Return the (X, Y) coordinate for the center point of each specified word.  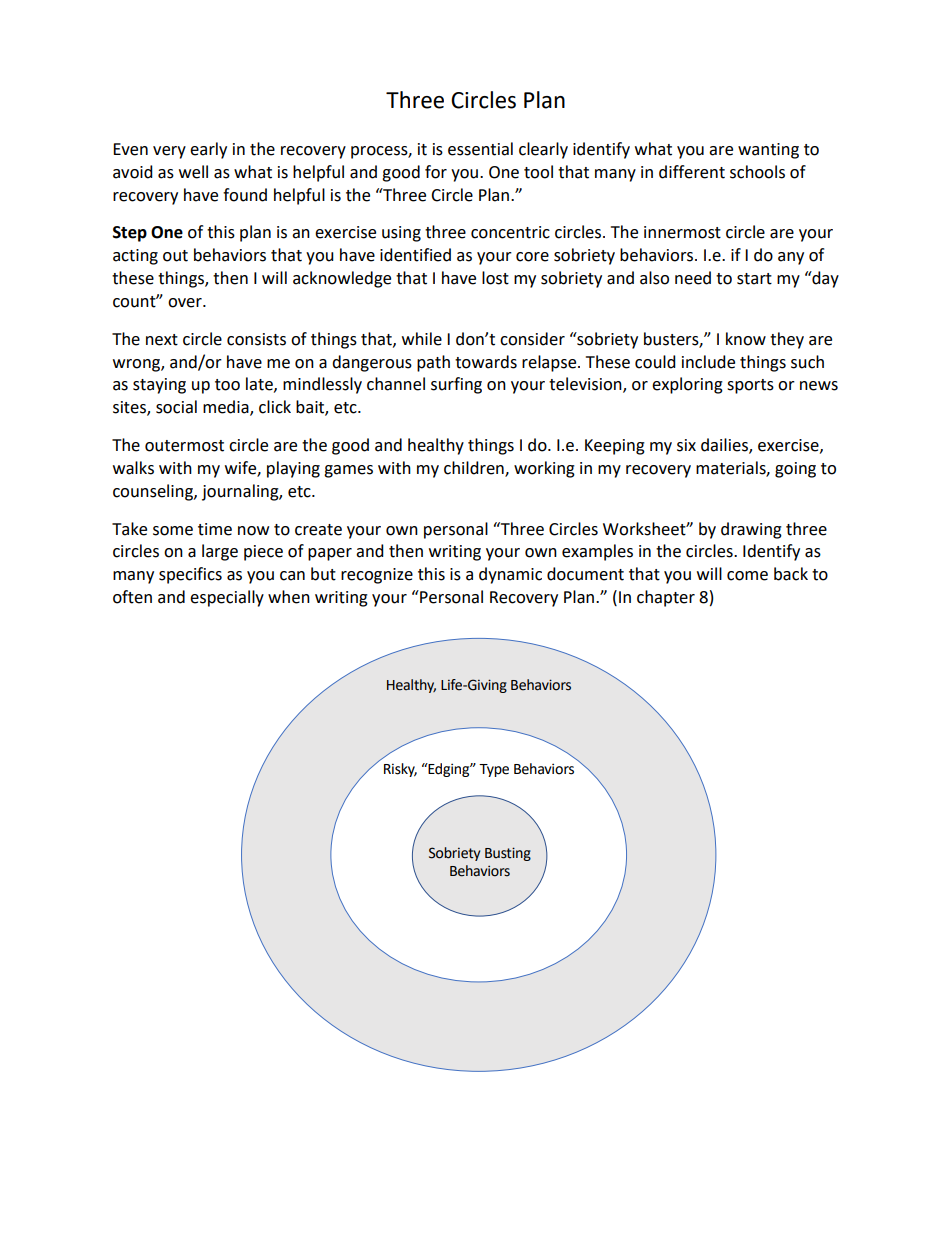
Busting (508, 854)
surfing (456, 385)
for (436, 172)
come (747, 576)
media (227, 408)
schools (757, 172)
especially (227, 598)
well (193, 172)
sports (750, 386)
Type (494, 770)
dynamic (510, 575)
